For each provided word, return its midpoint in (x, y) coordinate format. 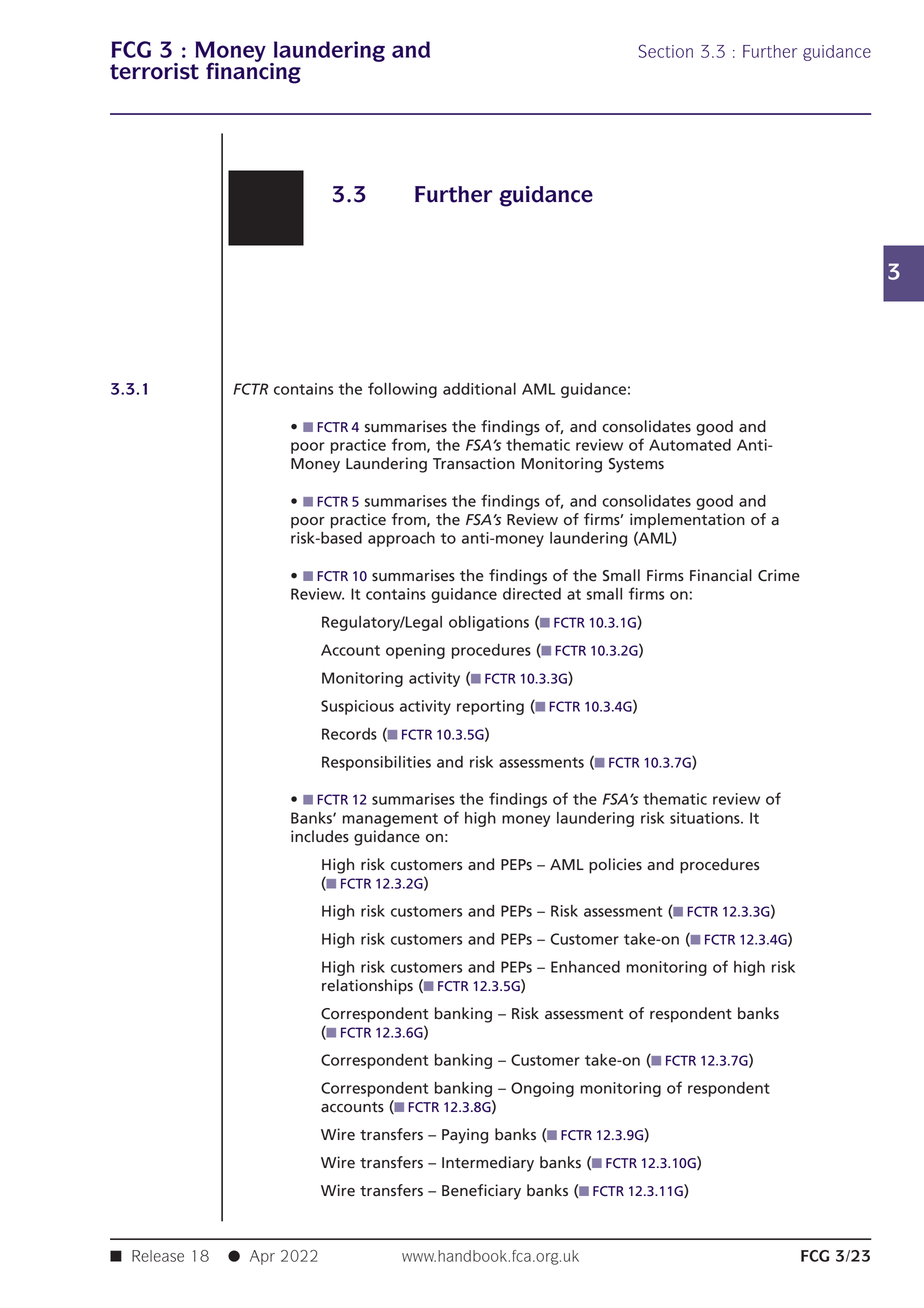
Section (666, 51)
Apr (262, 1257)
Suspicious (357, 707)
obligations (489, 623)
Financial (721, 575)
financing (253, 72)
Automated (690, 445)
